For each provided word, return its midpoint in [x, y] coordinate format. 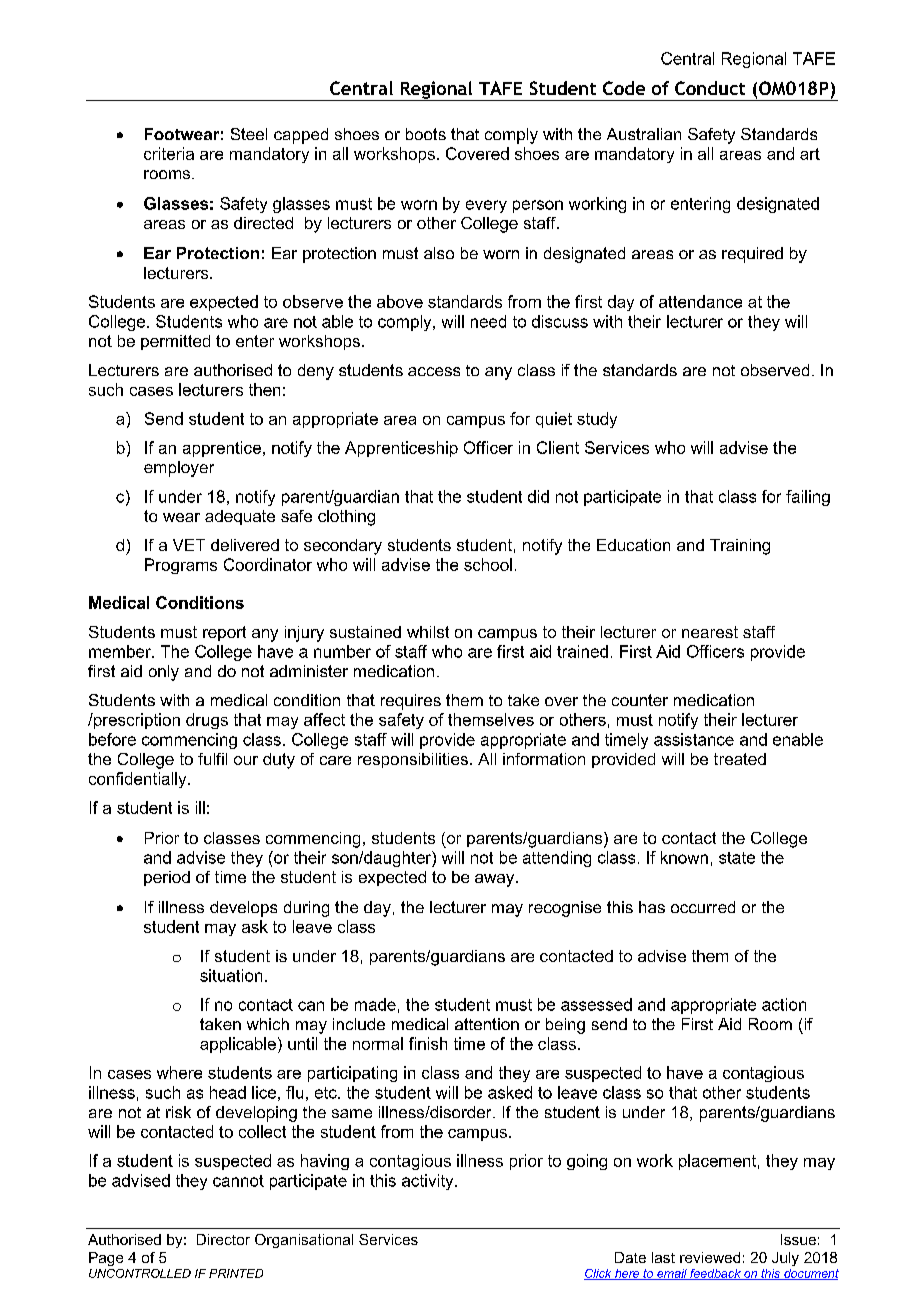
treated [740, 759]
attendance [700, 301]
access [434, 371]
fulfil [212, 759]
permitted [175, 342]
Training [740, 547]
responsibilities [413, 760]
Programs [181, 566]
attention [487, 1024]
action [784, 1004]
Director [223, 1239]
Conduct [710, 88]
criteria [169, 153]
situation [231, 975]
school [488, 564]
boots [426, 134]
